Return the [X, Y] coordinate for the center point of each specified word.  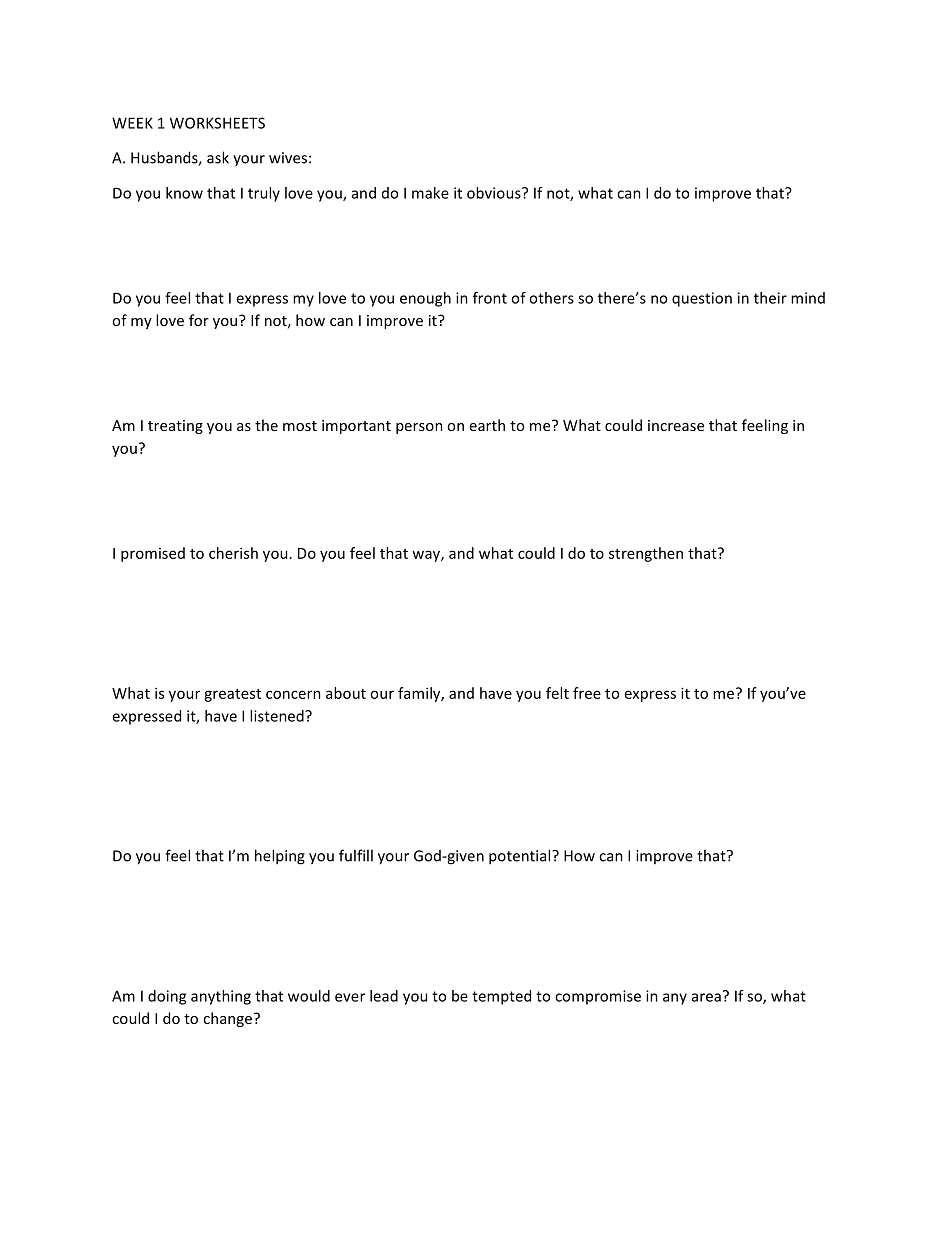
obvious [495, 193]
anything [221, 997]
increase [676, 425]
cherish [233, 553]
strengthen [646, 554]
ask [218, 157]
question [702, 299]
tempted [501, 997]
